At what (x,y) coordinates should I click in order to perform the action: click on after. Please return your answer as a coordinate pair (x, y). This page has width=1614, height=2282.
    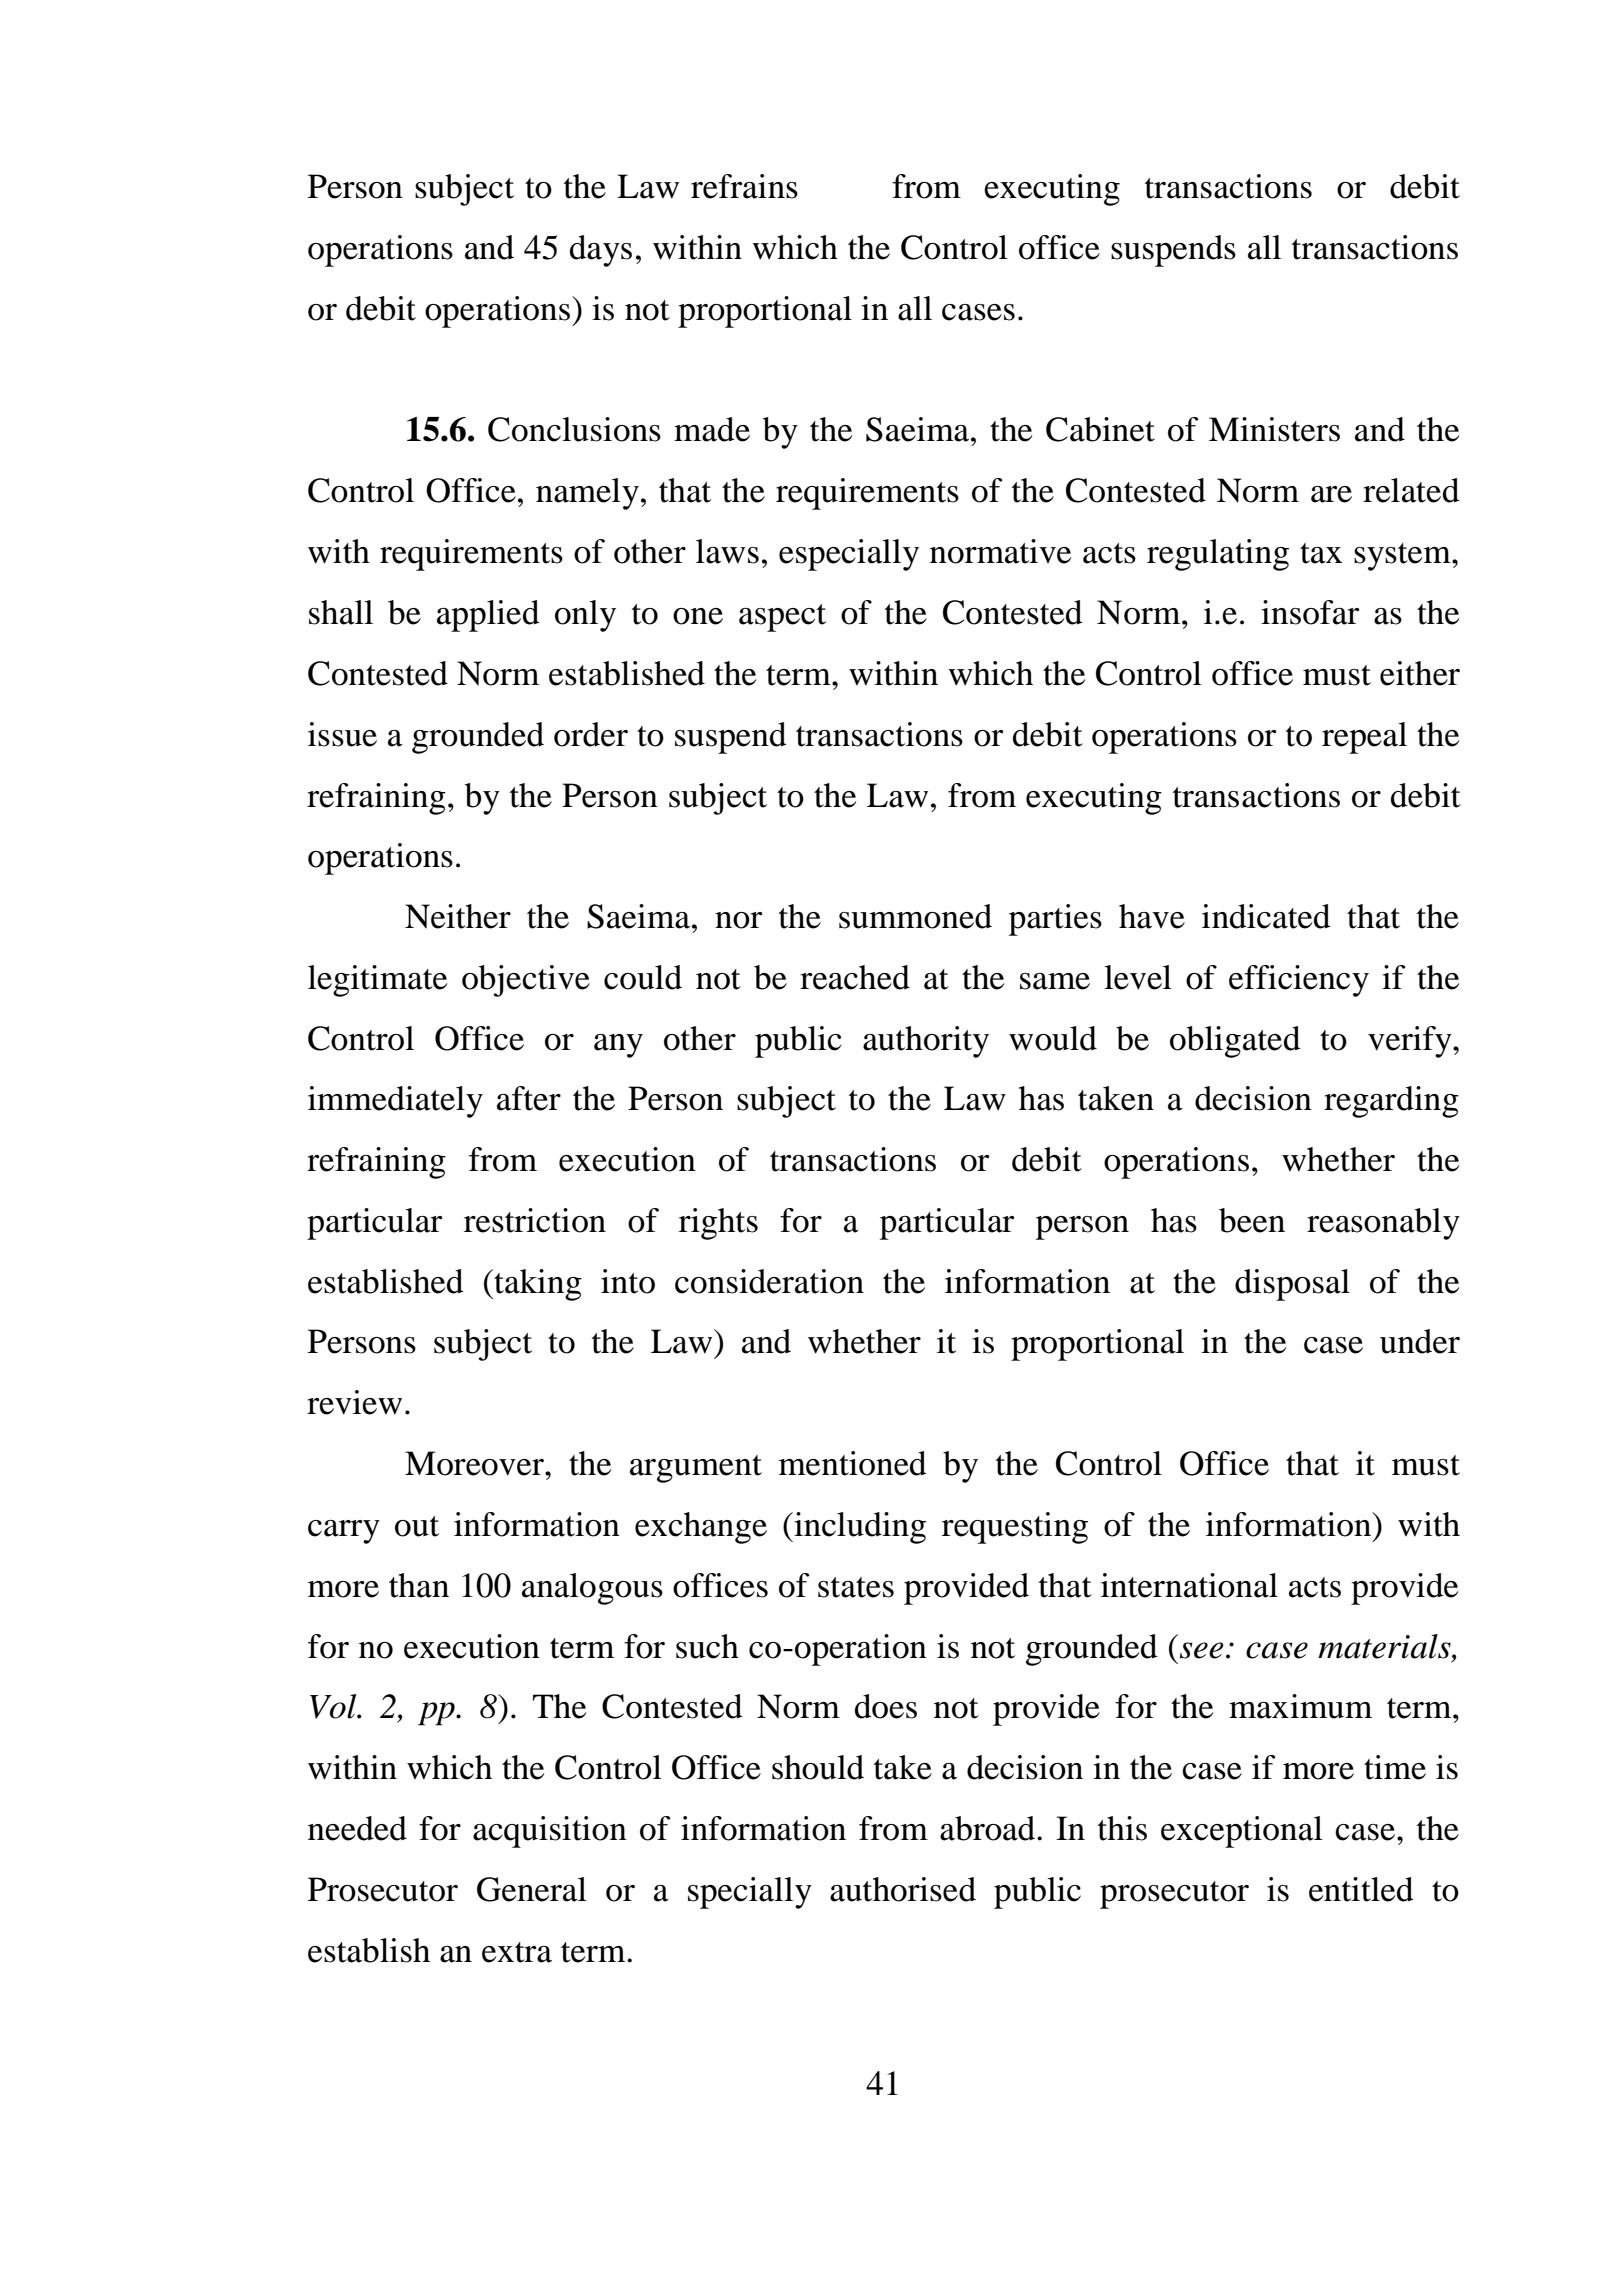
    Looking at the image, I should click on (529, 1098).
